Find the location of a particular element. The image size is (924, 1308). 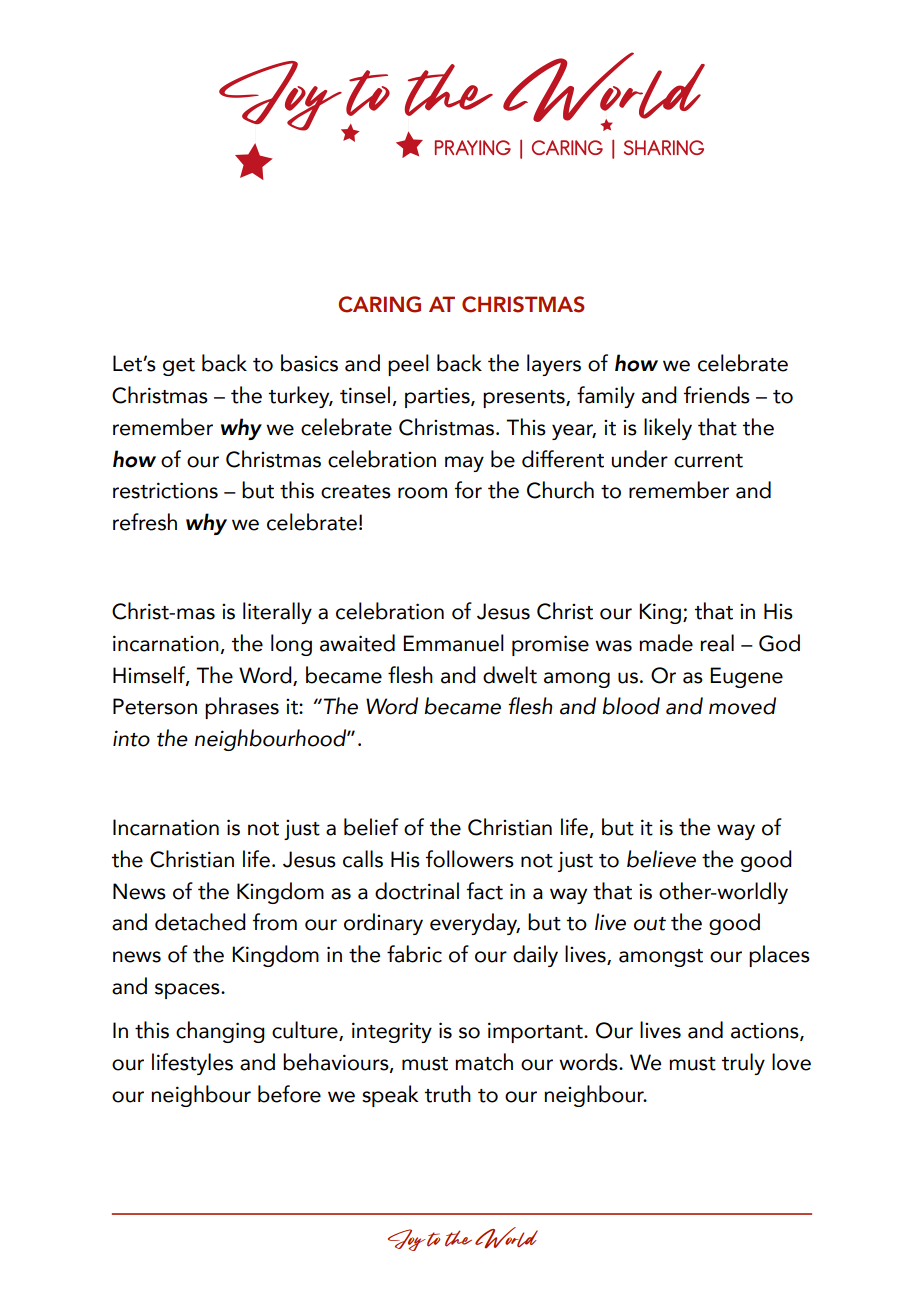

before is located at coordinates (289, 1094).
